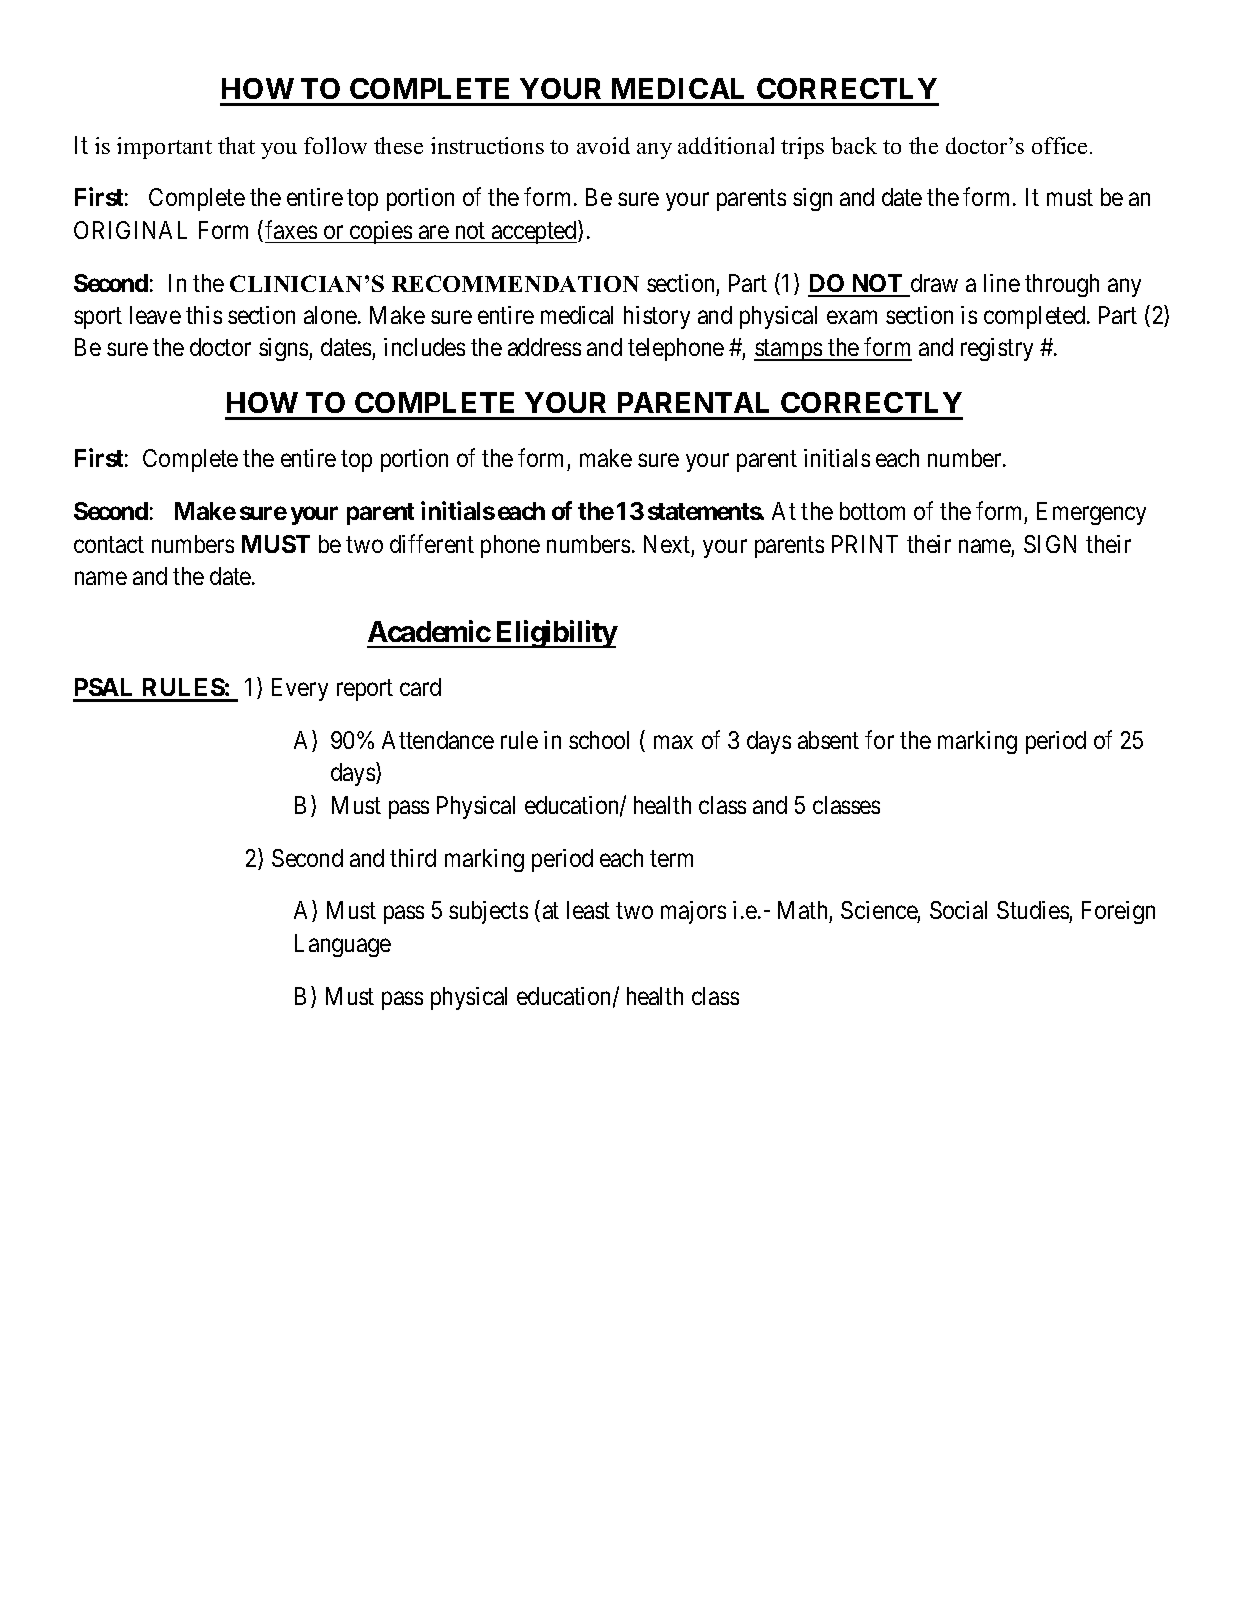 This screenshot has height=1617, width=1249. Describe the element at coordinates (236, 145) in the screenshot. I see `that` at that location.
